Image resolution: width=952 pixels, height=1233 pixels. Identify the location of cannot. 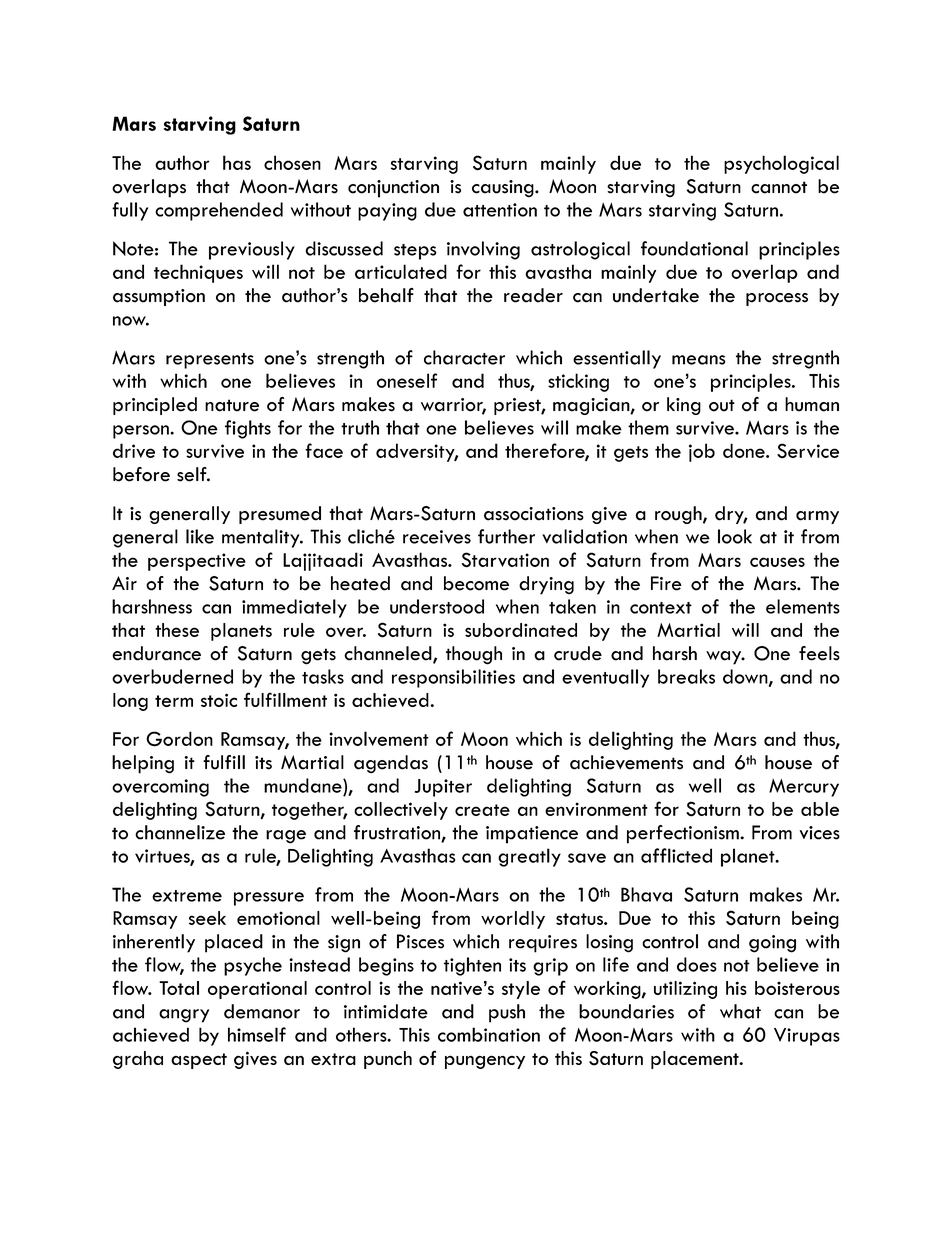
(779, 187).
